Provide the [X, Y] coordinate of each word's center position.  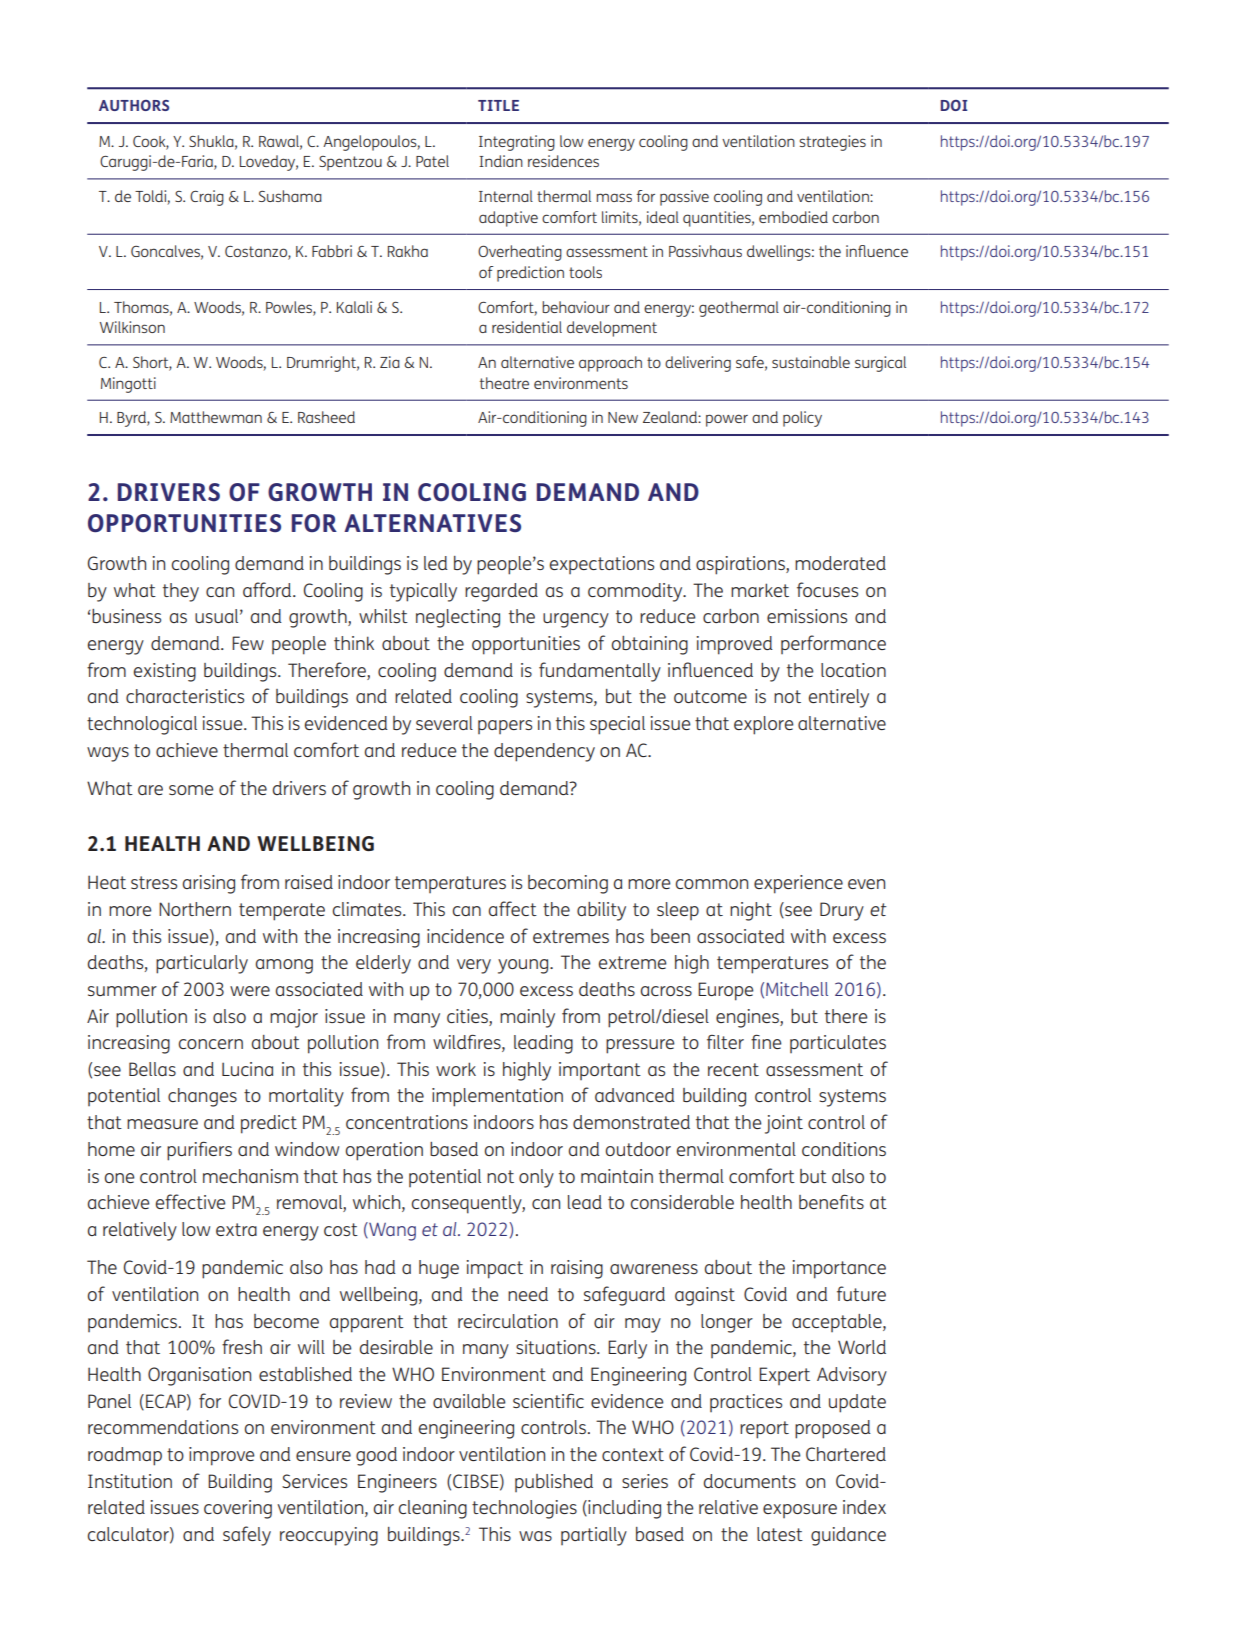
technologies [524, 1509]
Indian [501, 161]
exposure [800, 1511]
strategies [833, 143]
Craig [207, 198]
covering [238, 1509]
